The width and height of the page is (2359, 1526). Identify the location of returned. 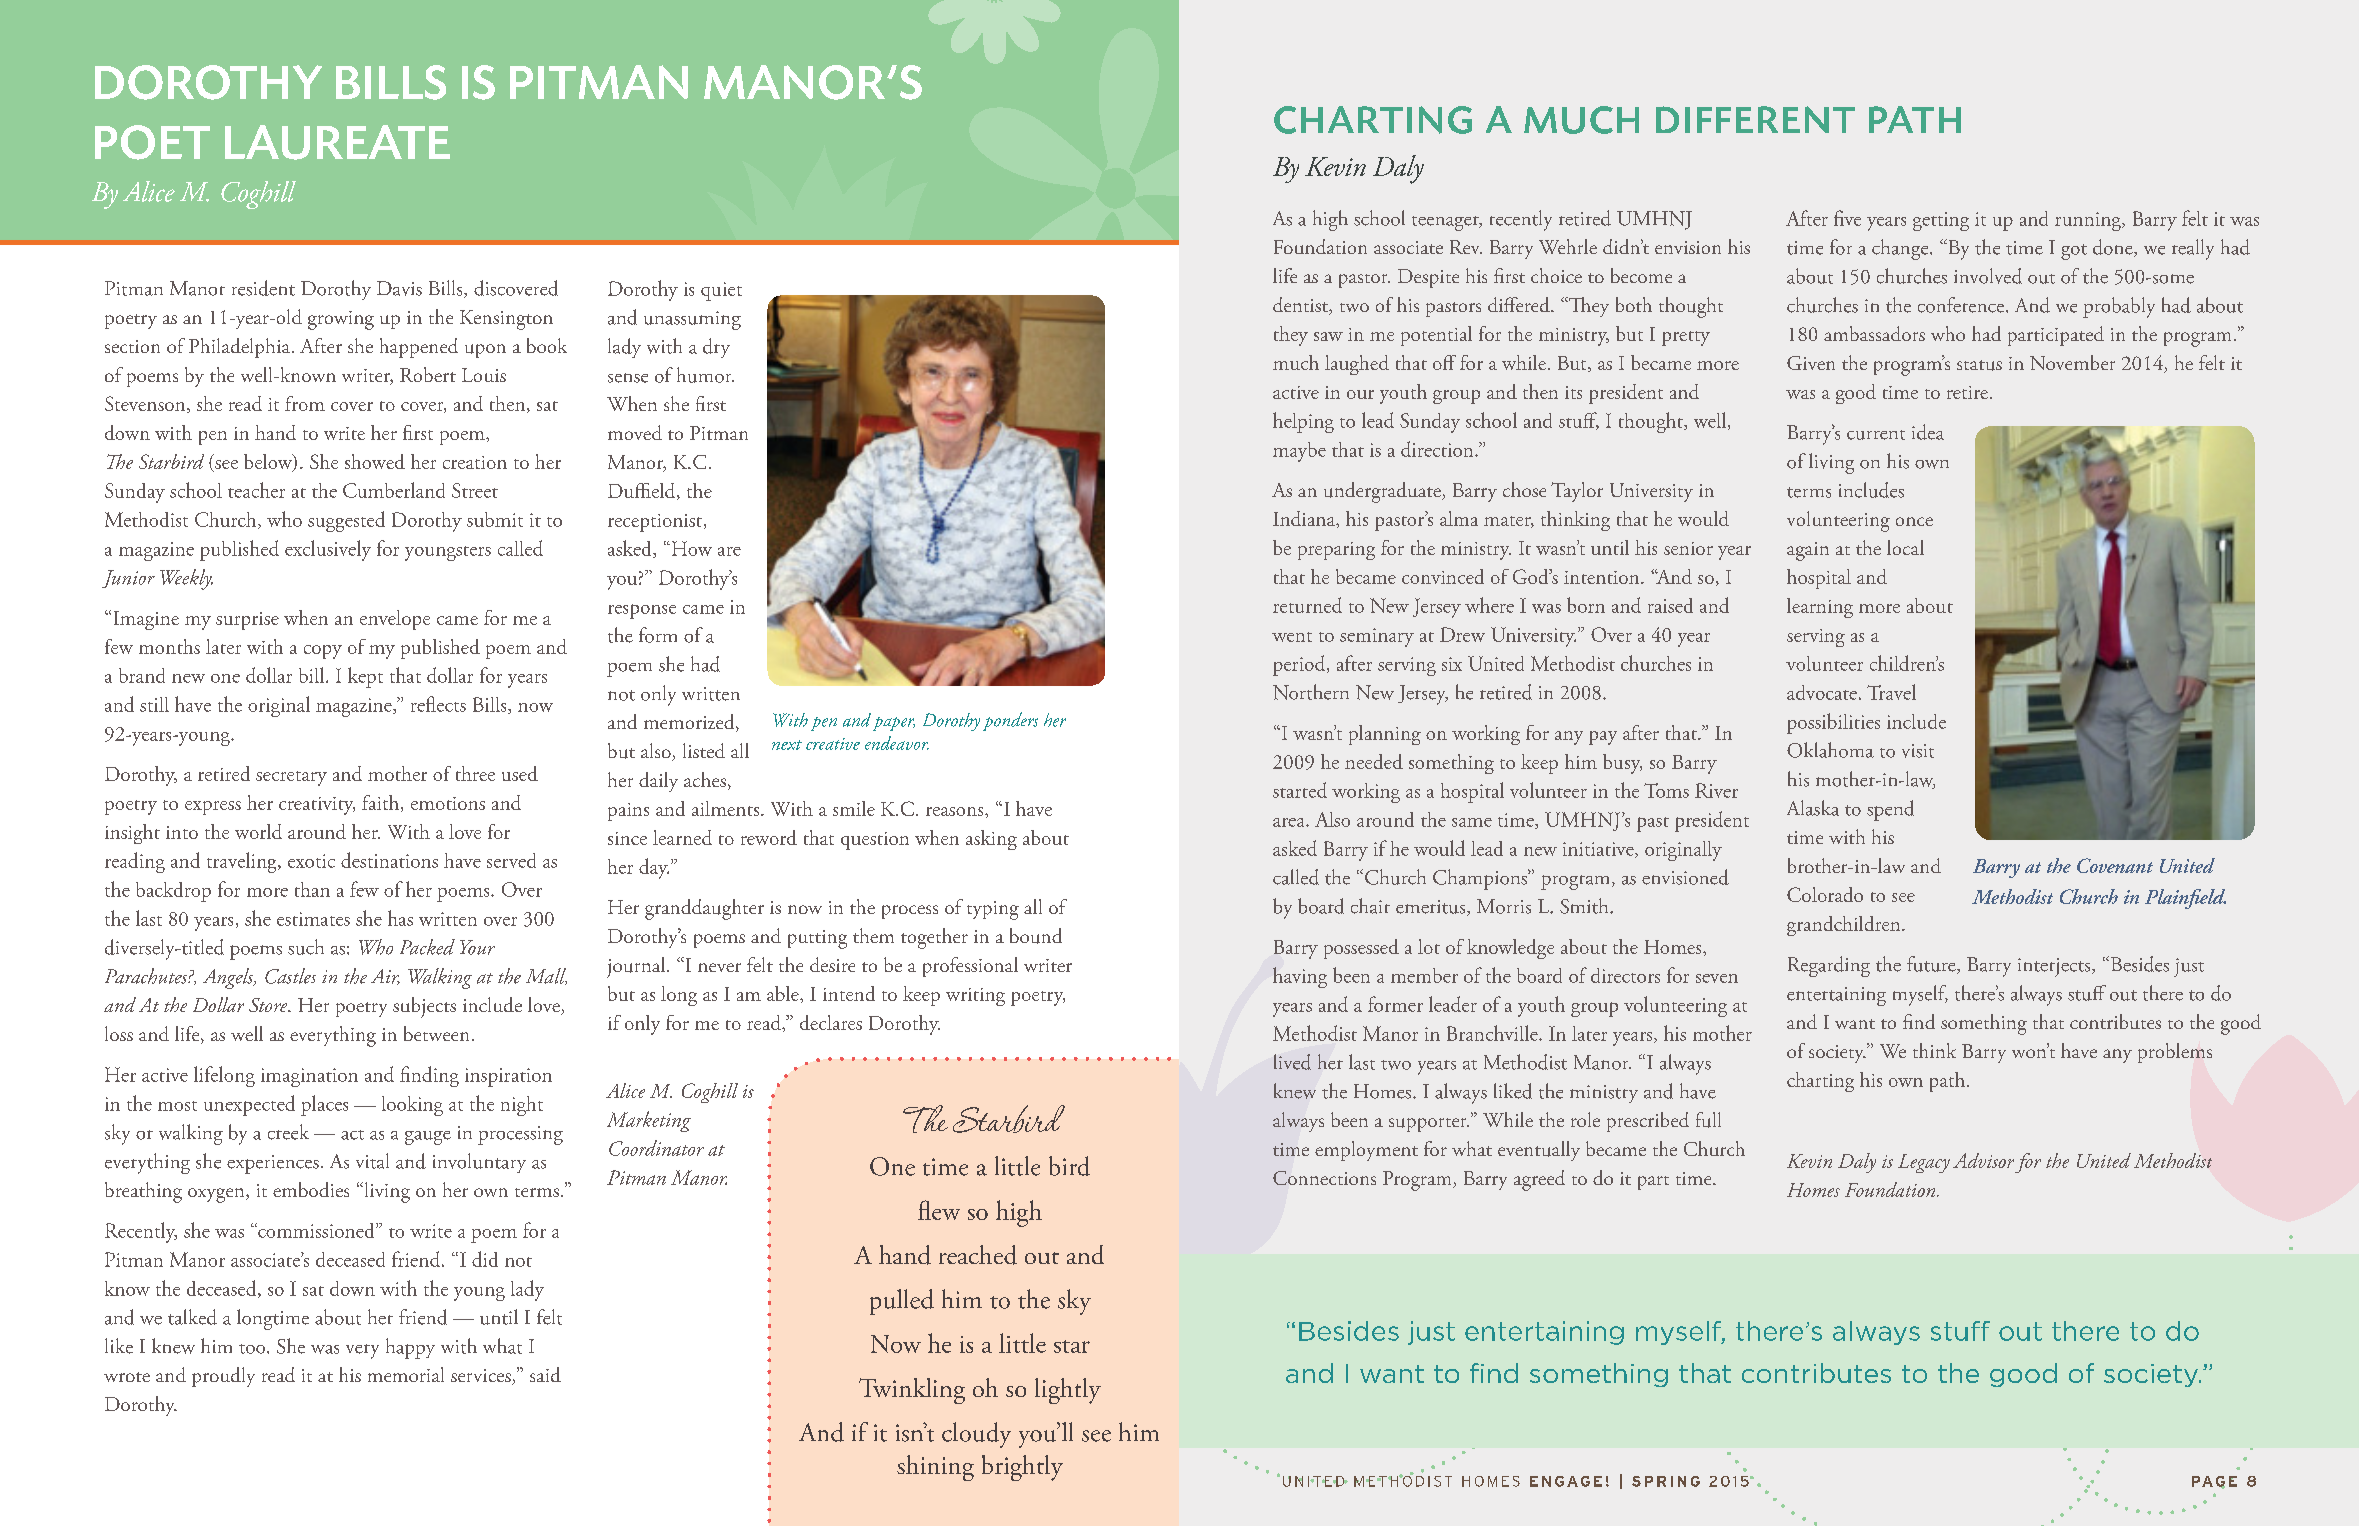
(1307, 605).
